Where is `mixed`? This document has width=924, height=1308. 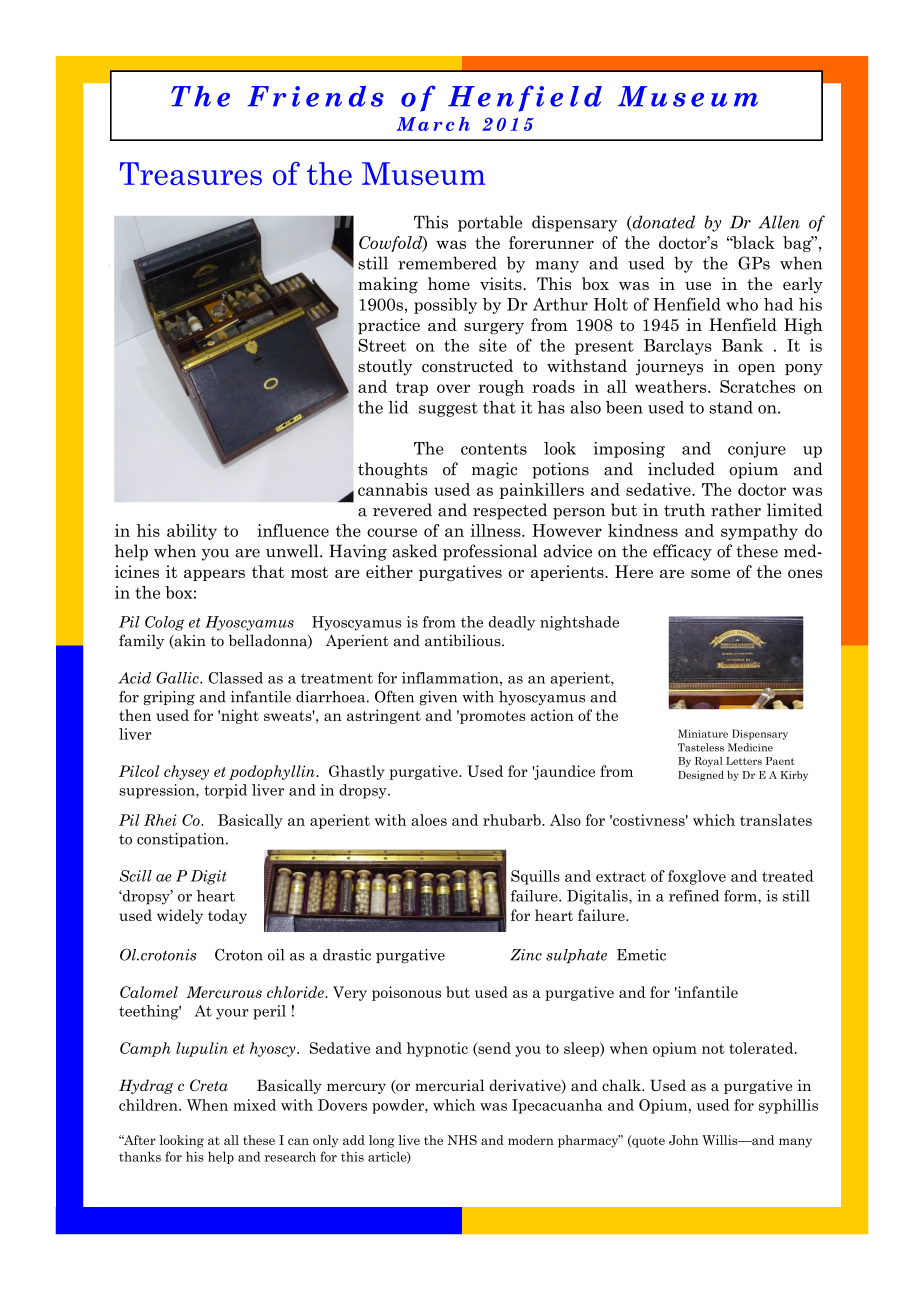 mixed is located at coordinates (254, 1105).
